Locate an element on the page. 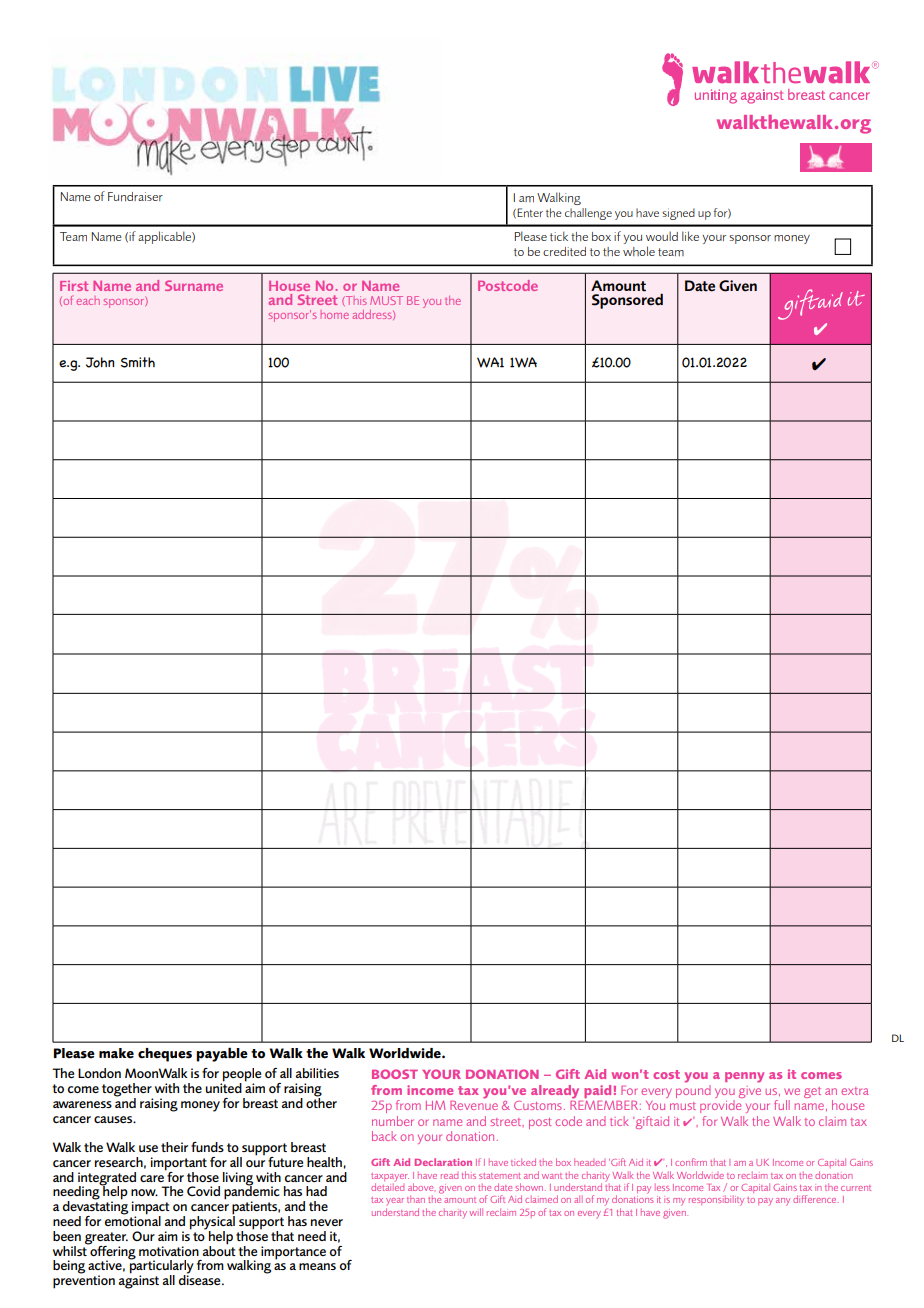  Smith is located at coordinates (138, 362).
